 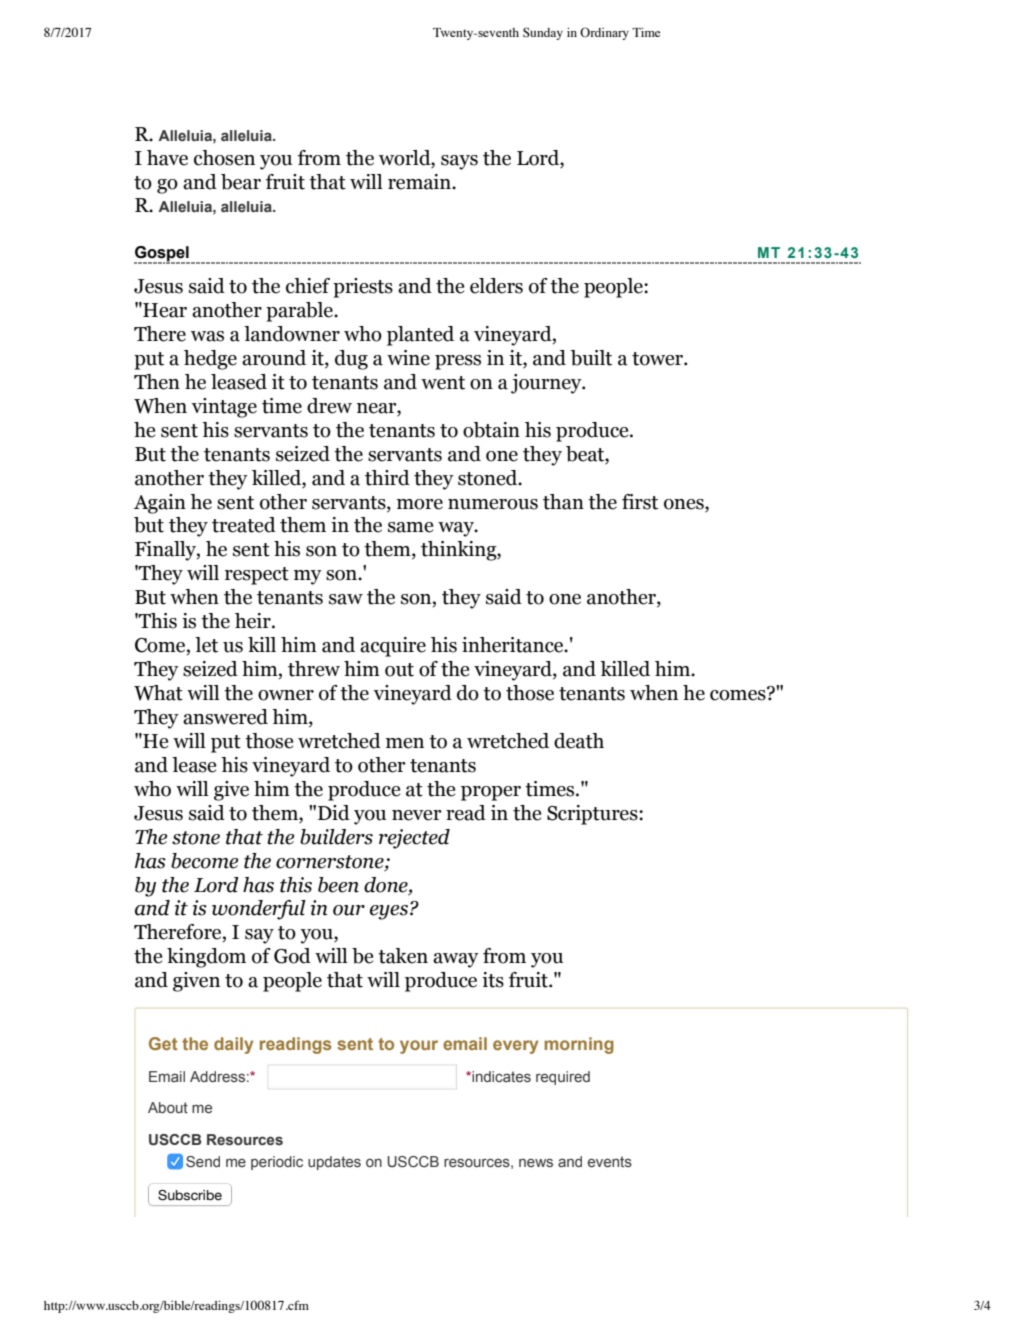 What do you see at coordinates (224, 158) in the document?
I see `chosen` at bounding box center [224, 158].
